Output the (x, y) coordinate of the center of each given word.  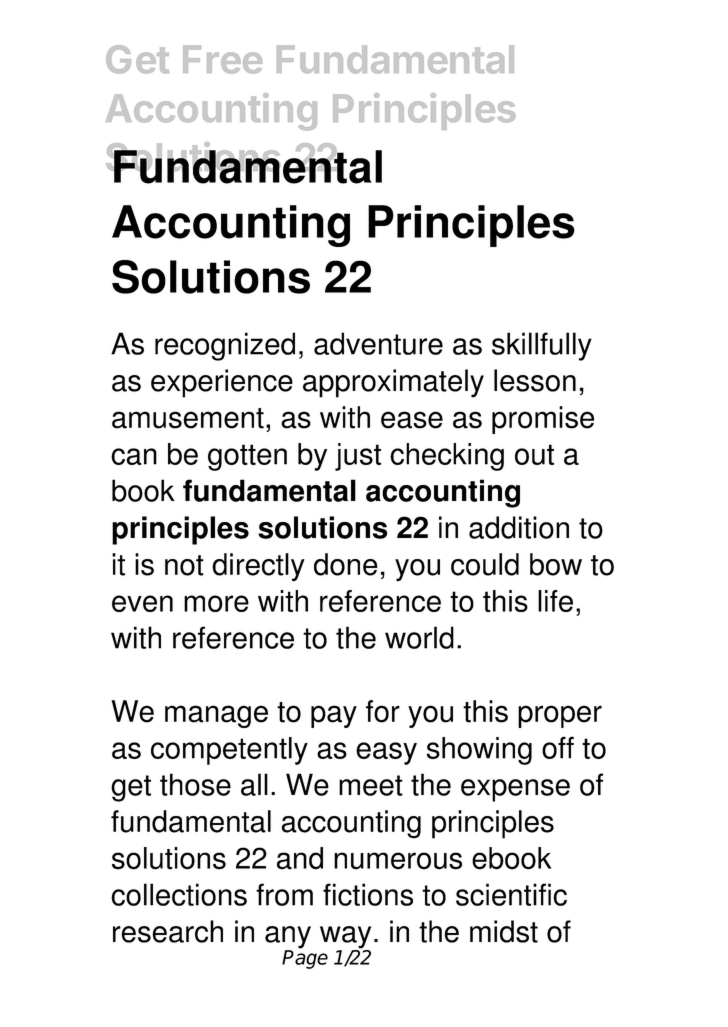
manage (216, 716)
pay (334, 716)
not (184, 565)
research (168, 931)
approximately (393, 383)
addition (519, 527)
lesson (535, 380)
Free (222, 59)
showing (479, 751)
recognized (225, 346)
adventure (378, 343)
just (358, 457)
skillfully (542, 346)
